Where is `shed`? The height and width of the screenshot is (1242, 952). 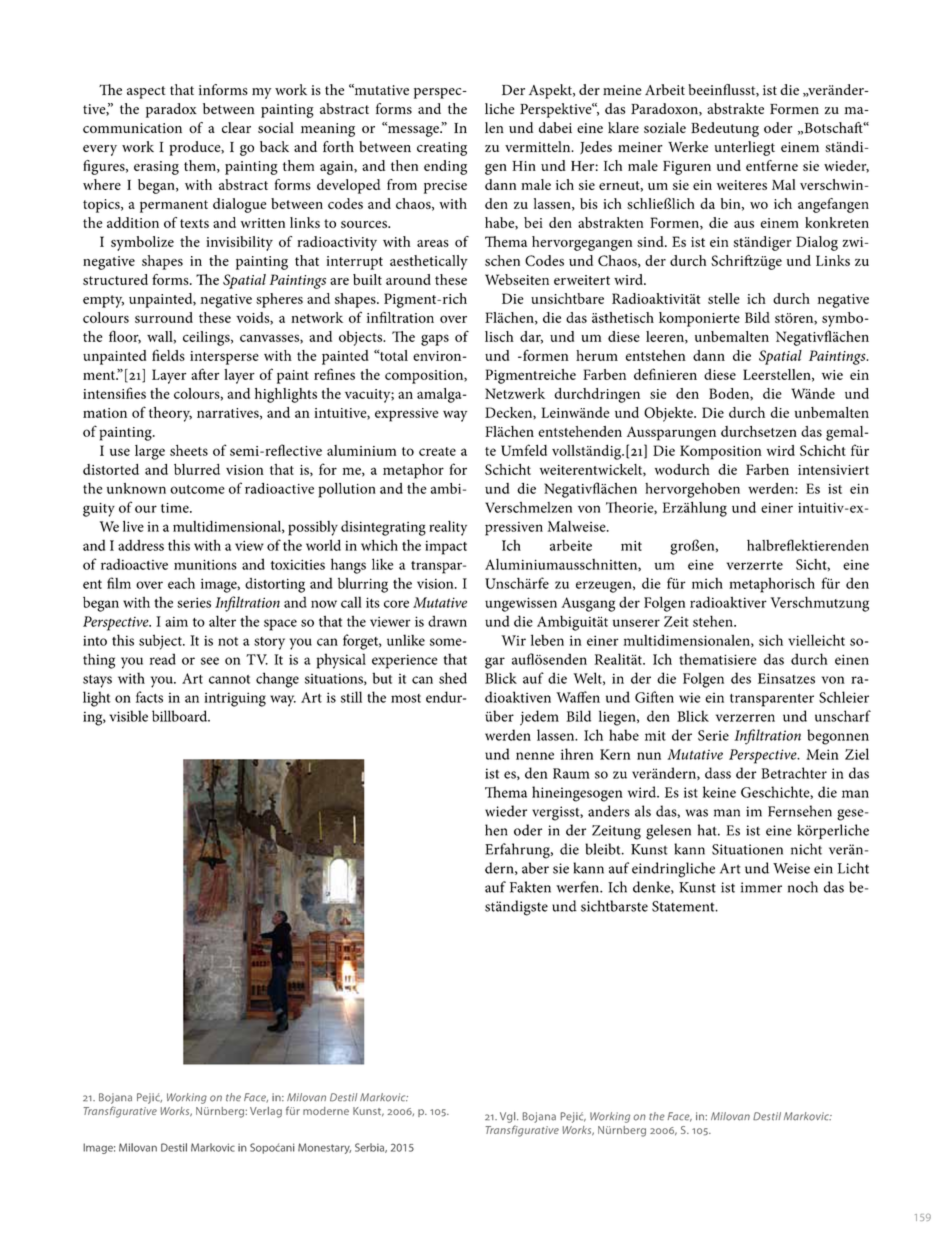
shed is located at coordinates (453, 678).
